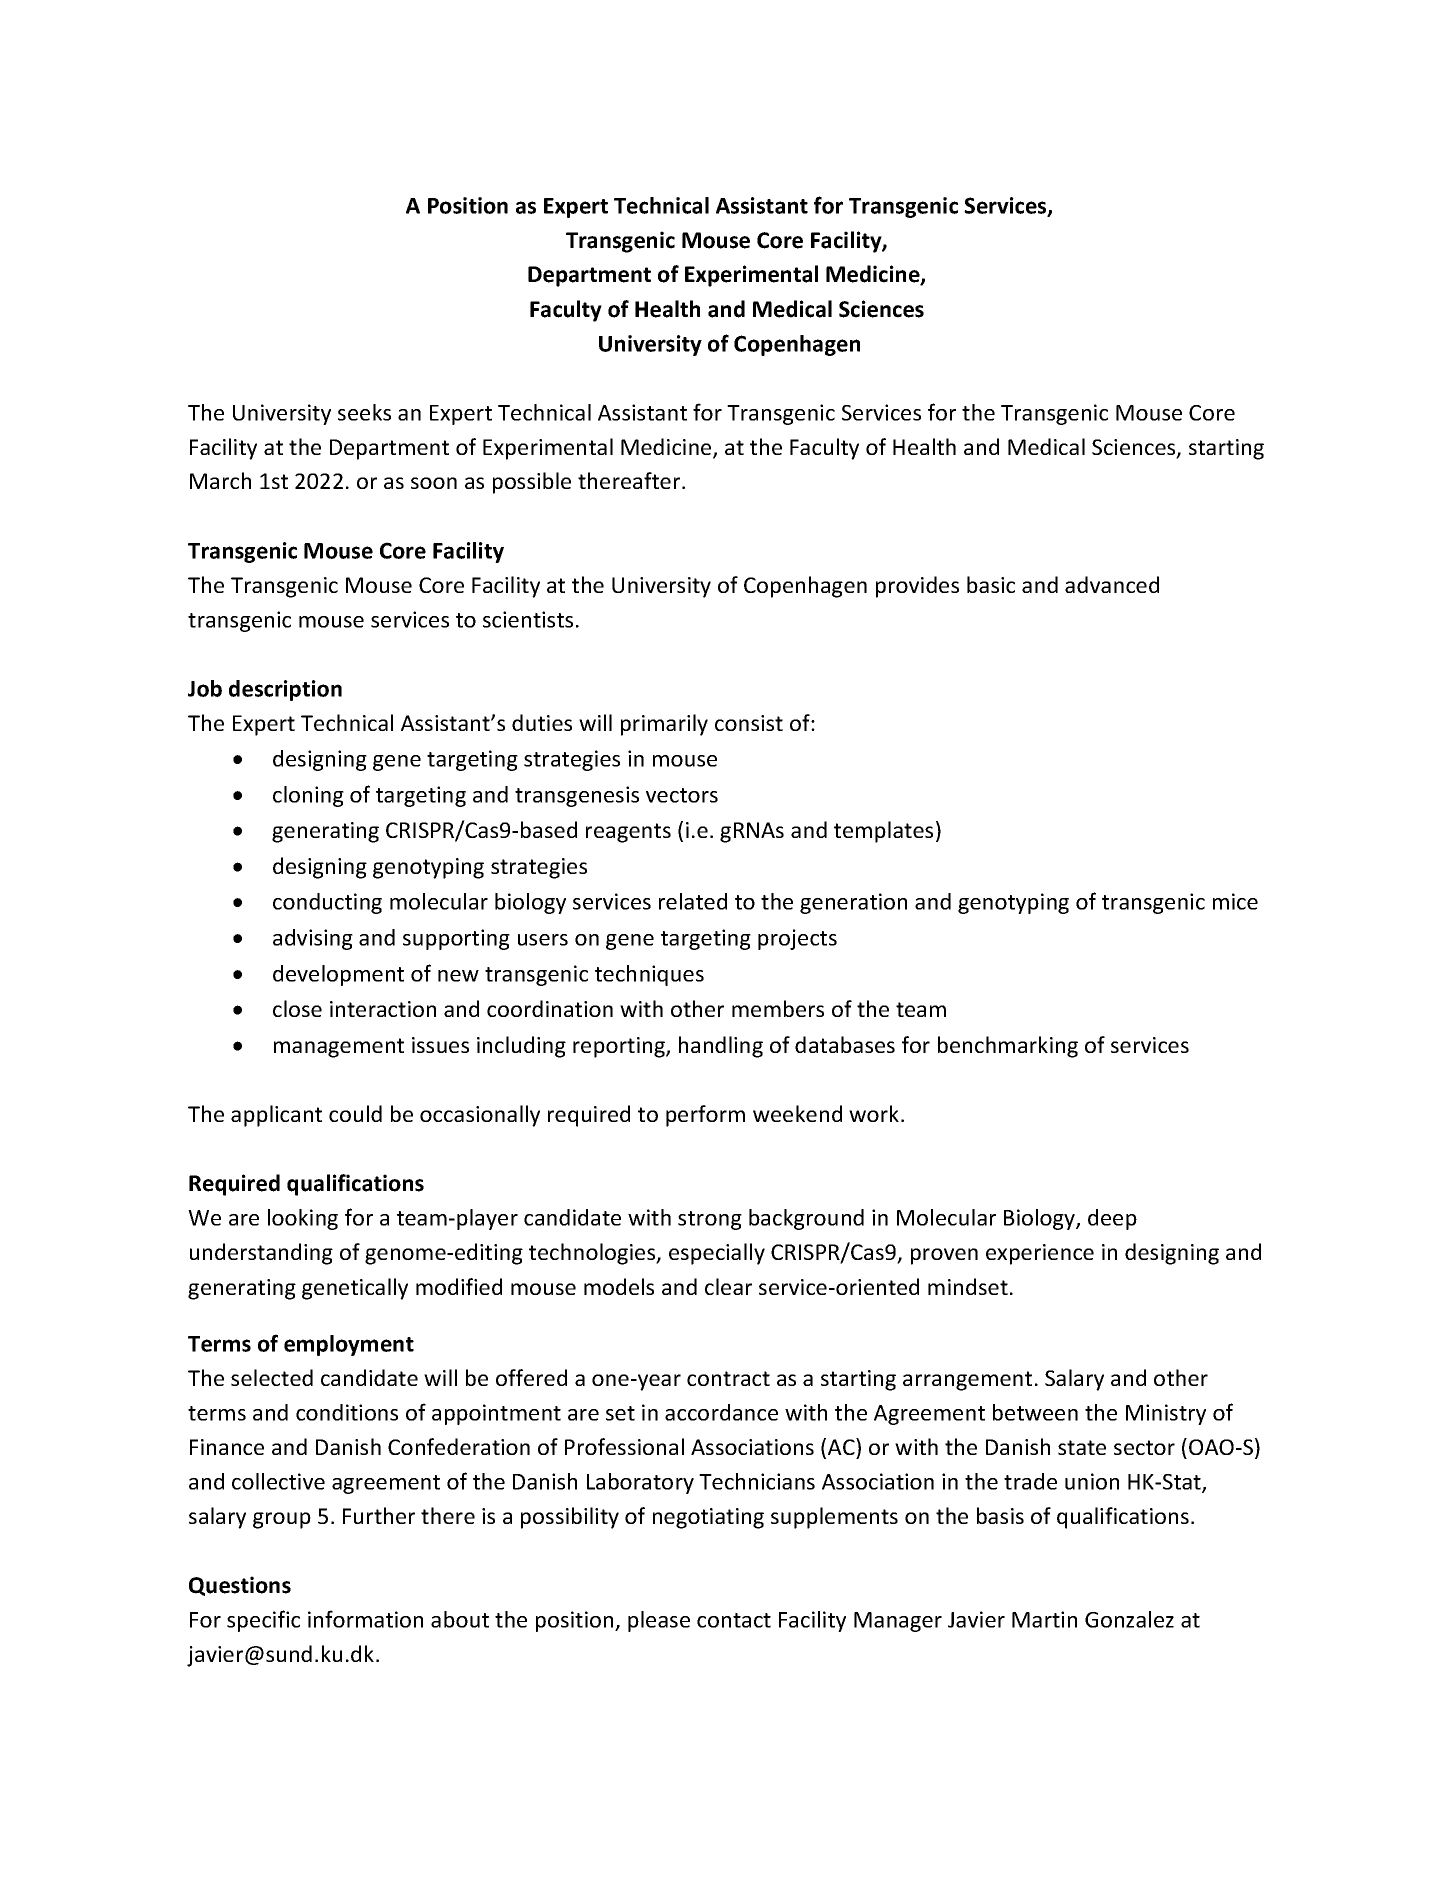 This page has height=1881, width=1454. What do you see at coordinates (365, 1619) in the page?
I see `information` at bounding box center [365, 1619].
